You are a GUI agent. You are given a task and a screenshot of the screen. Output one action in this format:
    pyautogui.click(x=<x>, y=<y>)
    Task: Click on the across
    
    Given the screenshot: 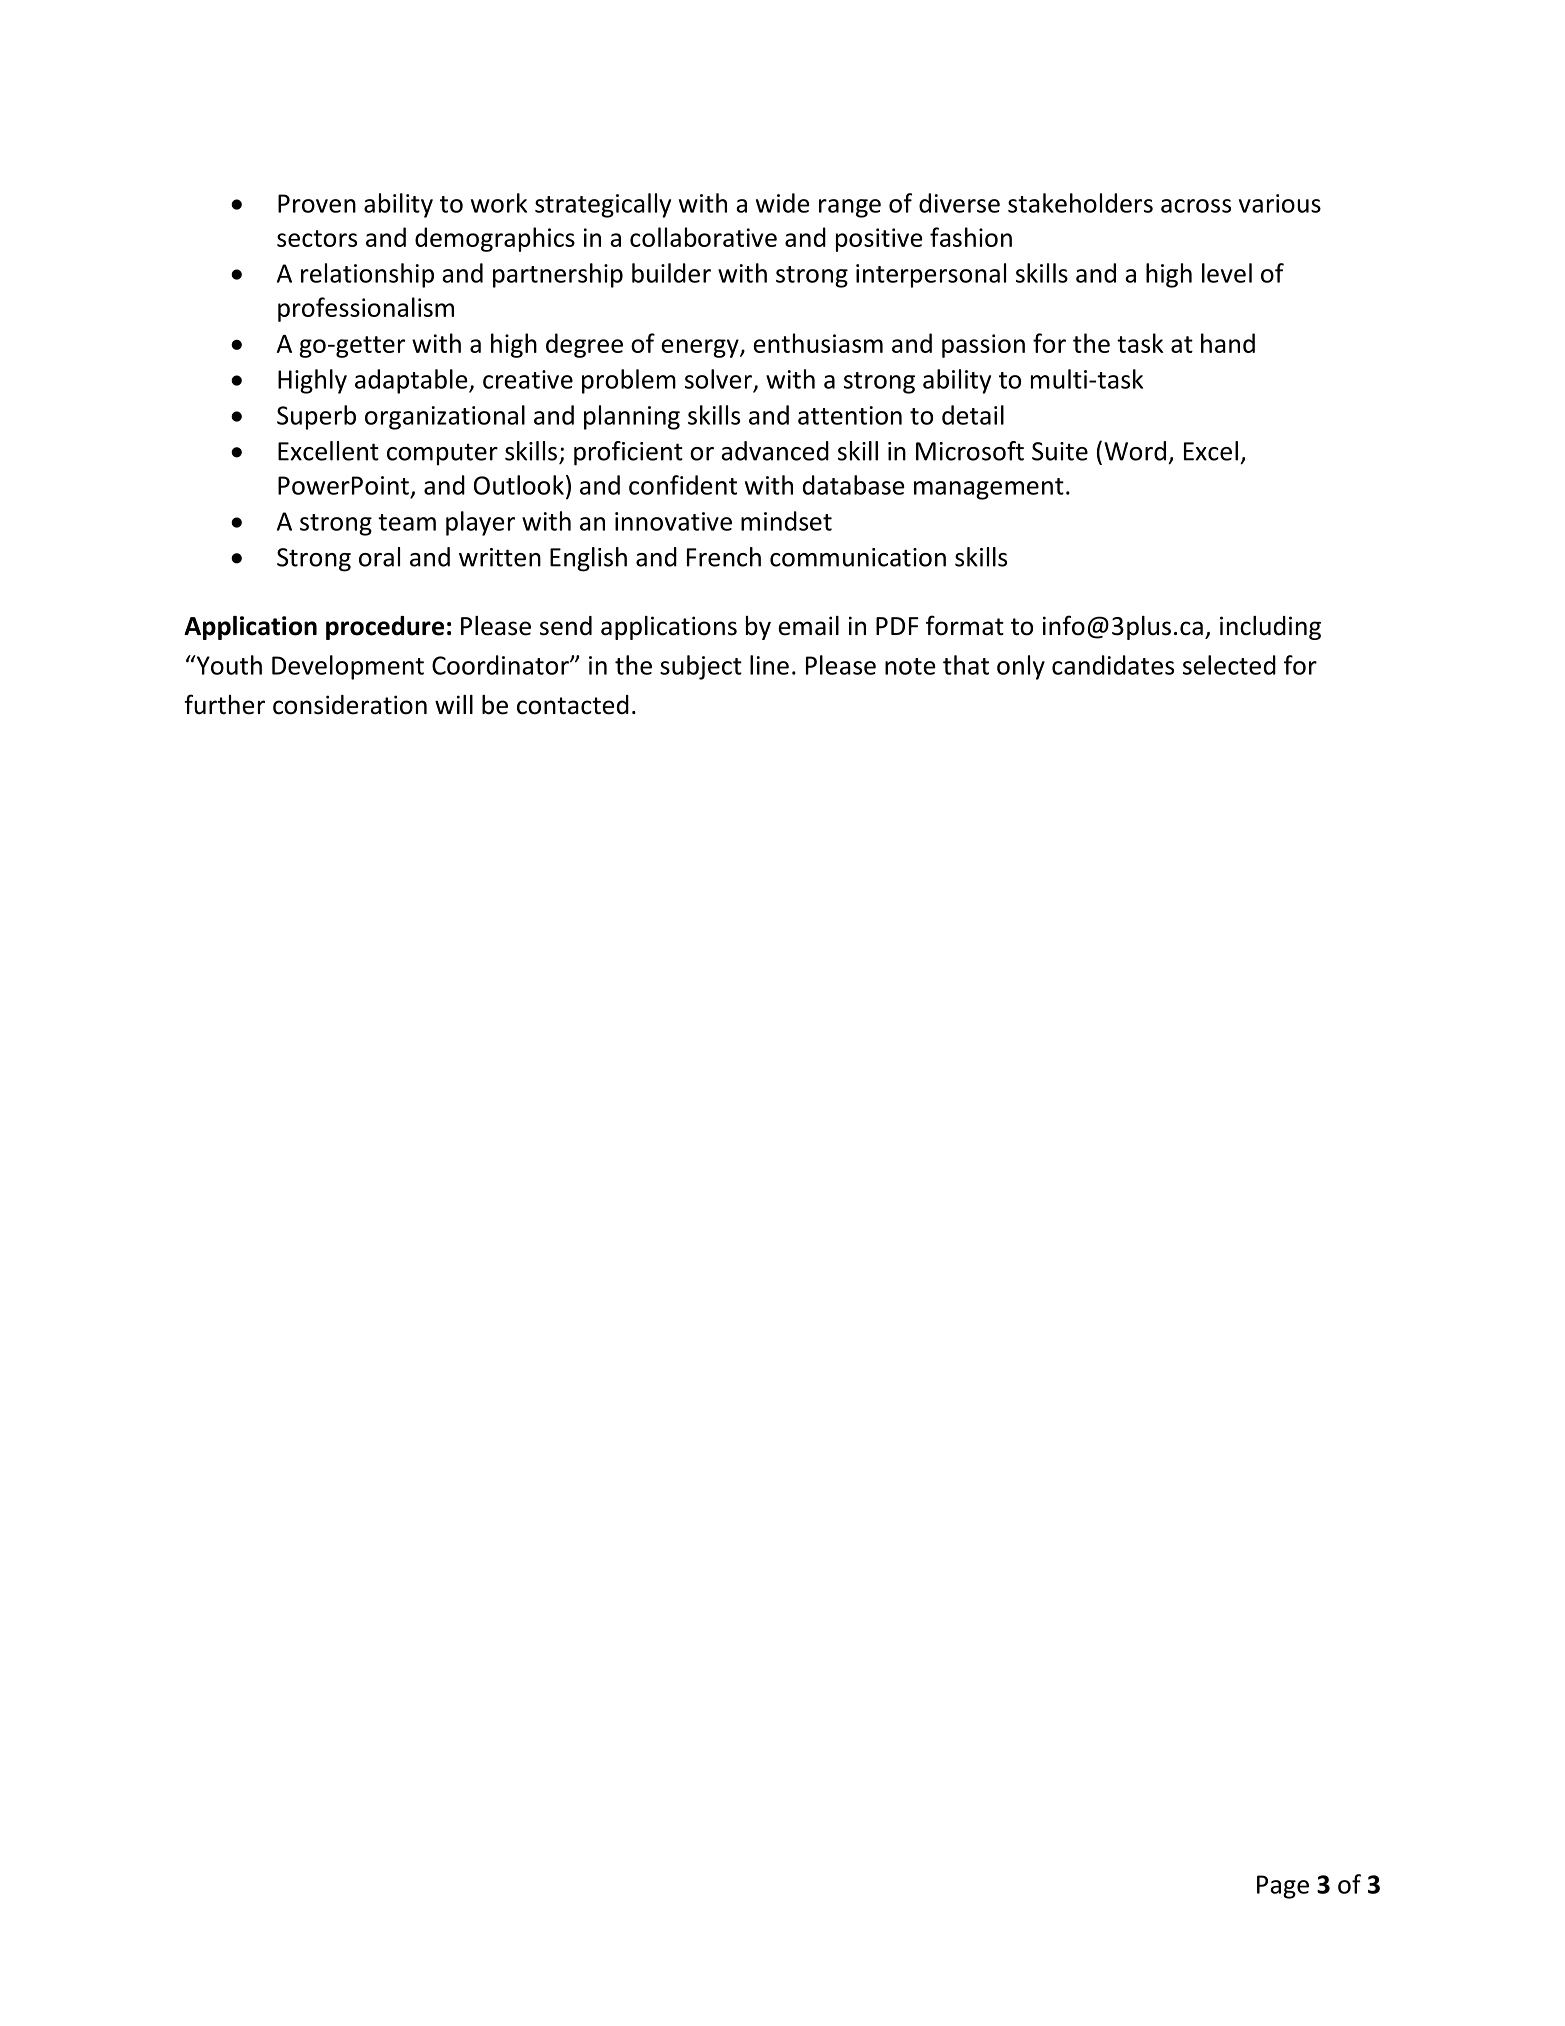 What is the action you would take?
    pyautogui.click(x=1196, y=206)
